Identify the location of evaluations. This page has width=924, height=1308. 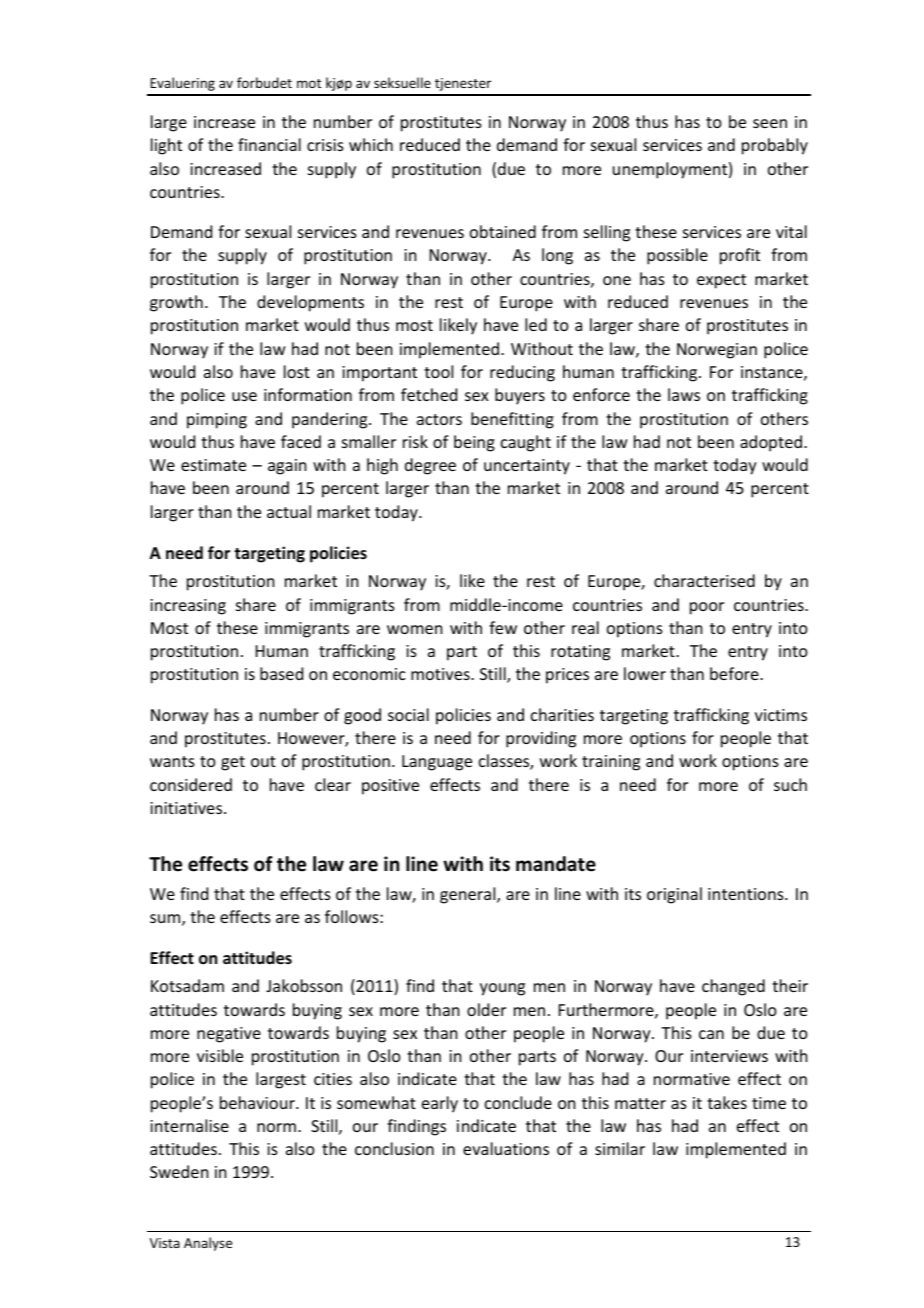
(506, 1148).
